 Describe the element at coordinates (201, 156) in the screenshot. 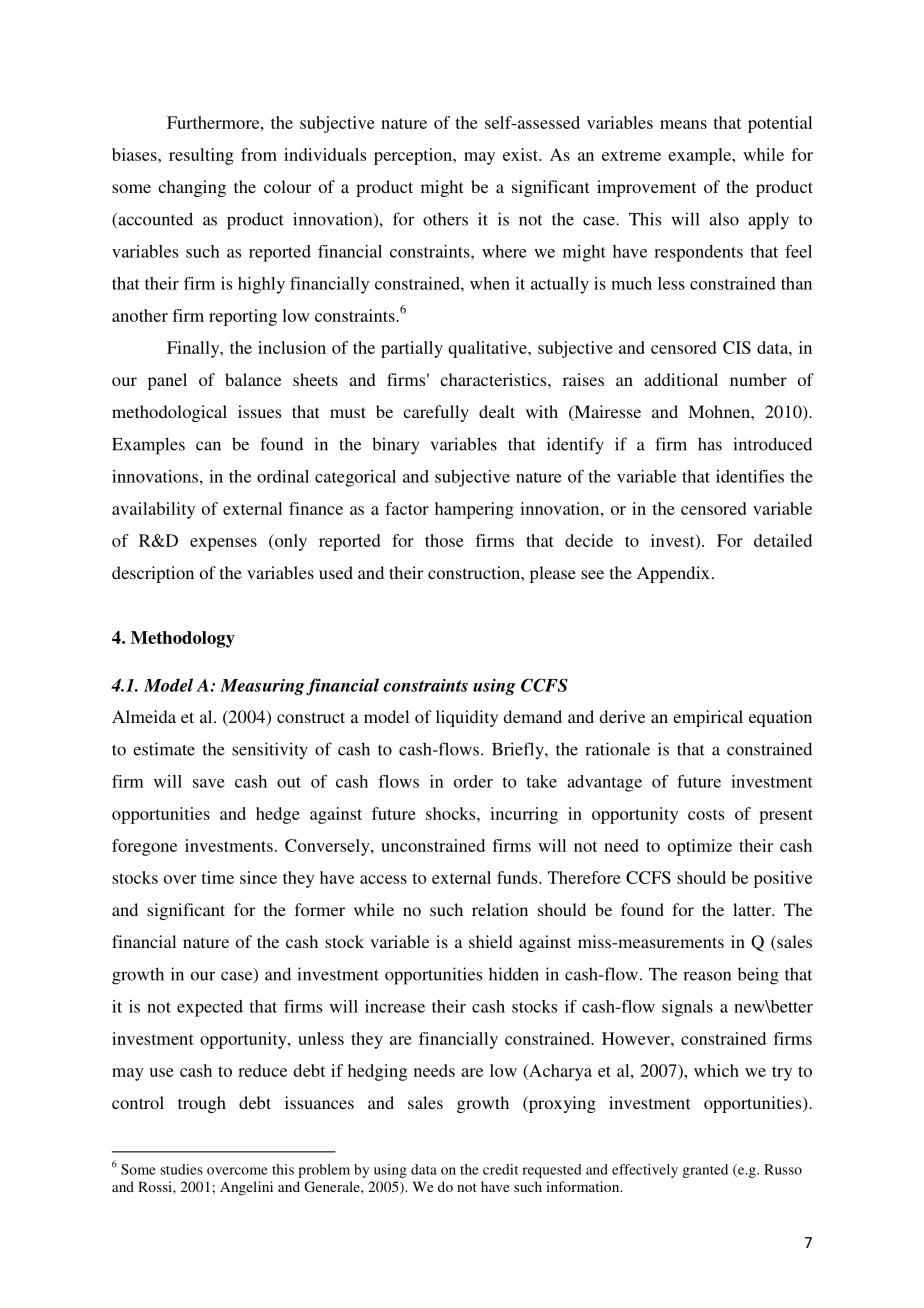

I see `resulting` at that location.
